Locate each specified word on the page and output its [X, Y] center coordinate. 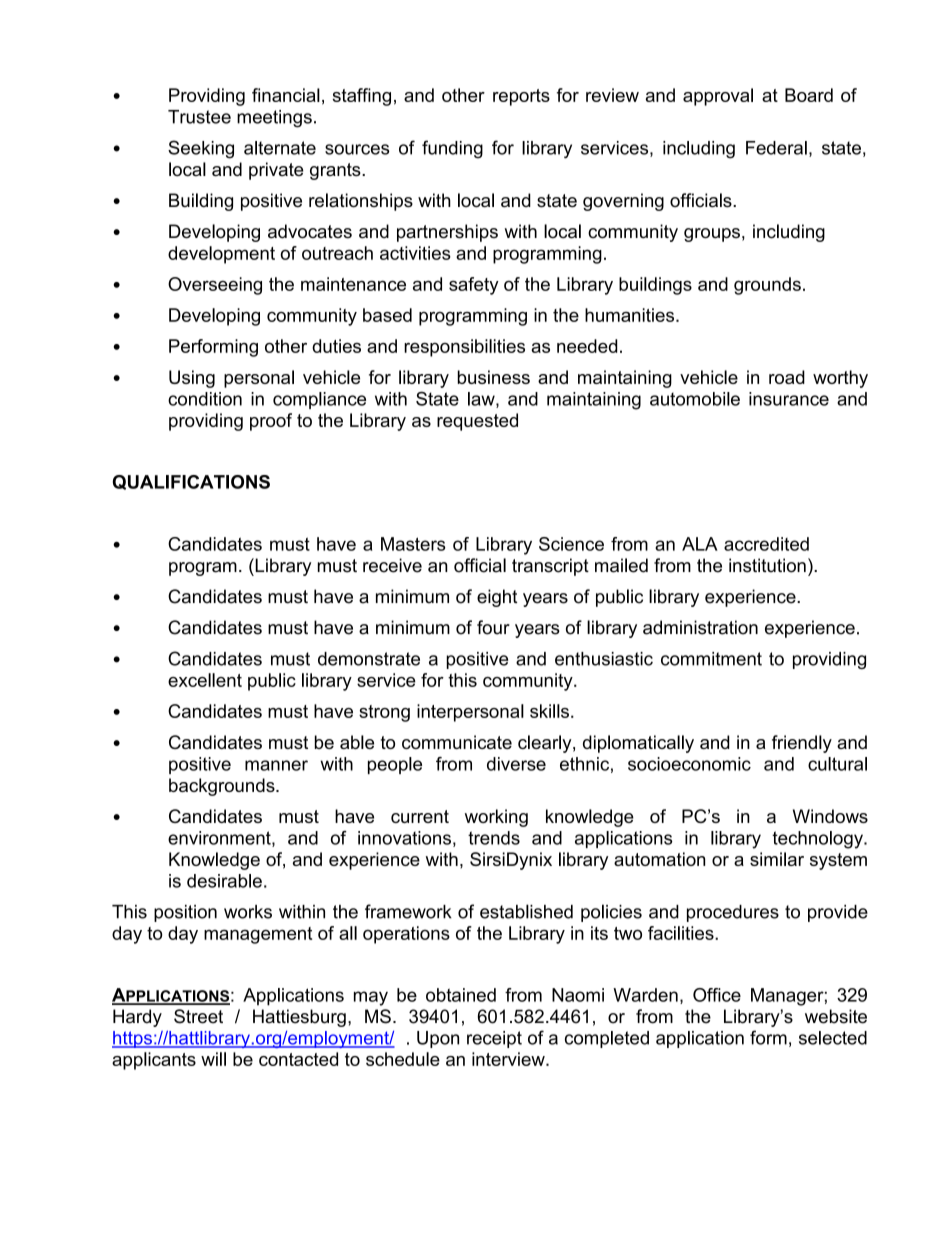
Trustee [199, 117]
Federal [776, 148]
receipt [494, 1039]
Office [717, 995]
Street [198, 1016]
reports [521, 97]
